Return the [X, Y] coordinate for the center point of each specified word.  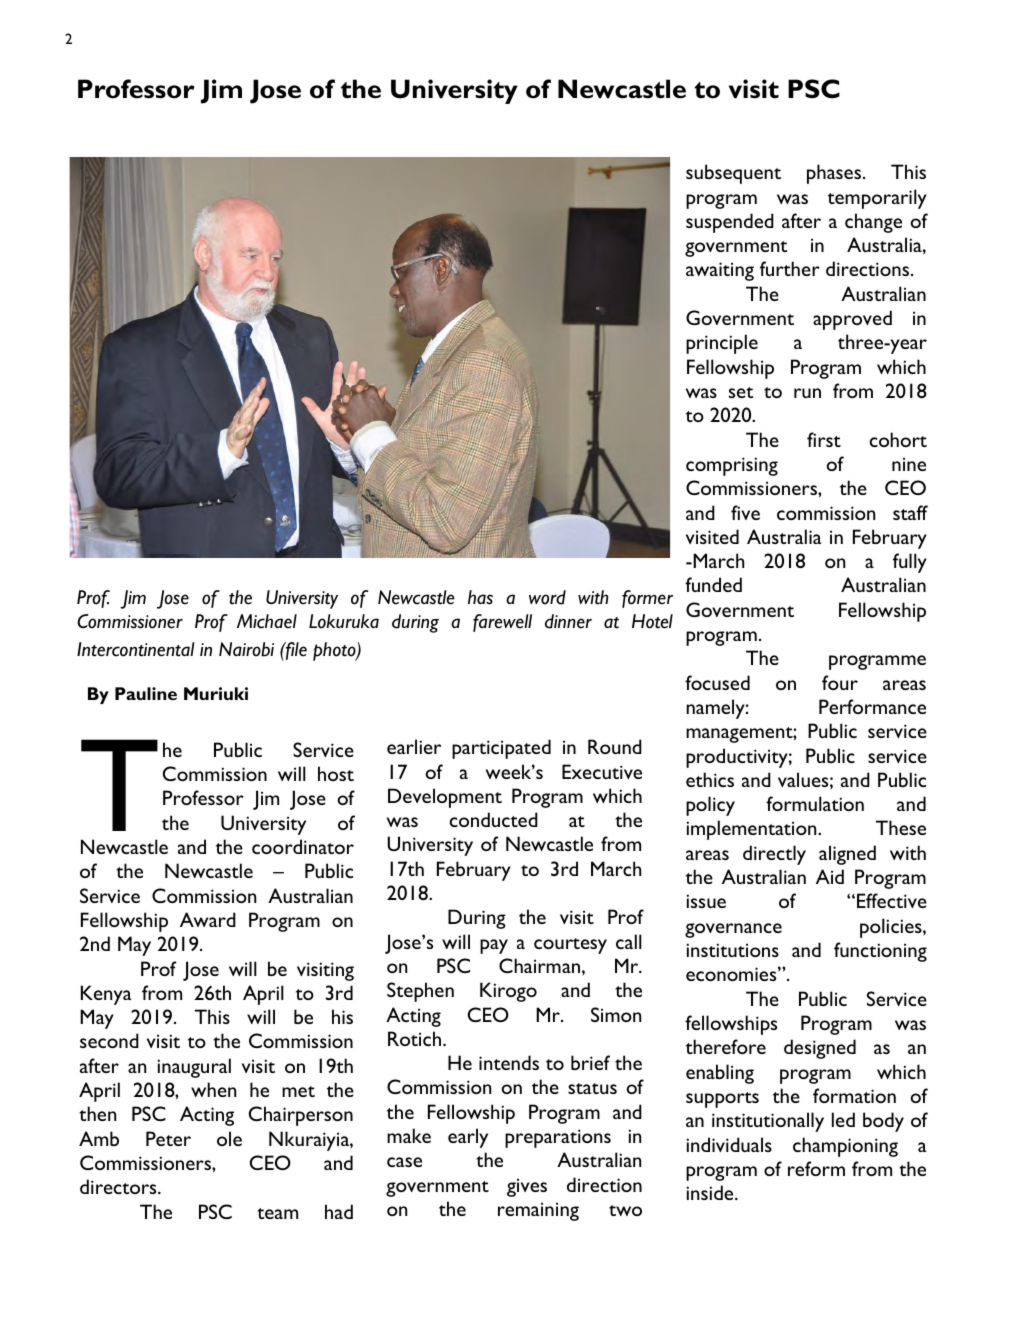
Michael [267, 621]
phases [834, 174]
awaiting [720, 271]
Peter [168, 1138]
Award [208, 919]
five [745, 512]
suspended [730, 223]
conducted [494, 819]
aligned [847, 855]
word [547, 597]
